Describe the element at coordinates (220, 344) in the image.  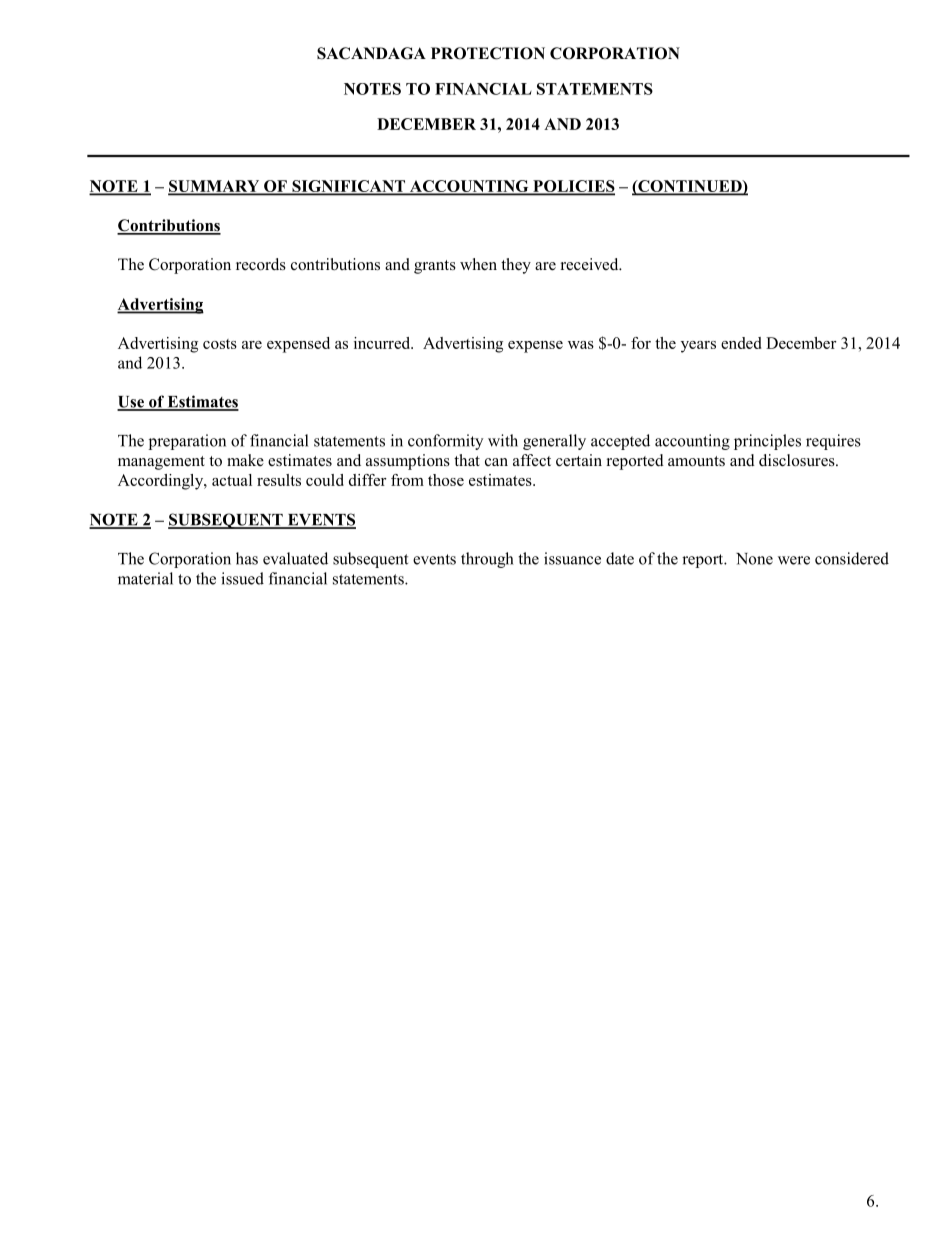
I see `costs` at that location.
